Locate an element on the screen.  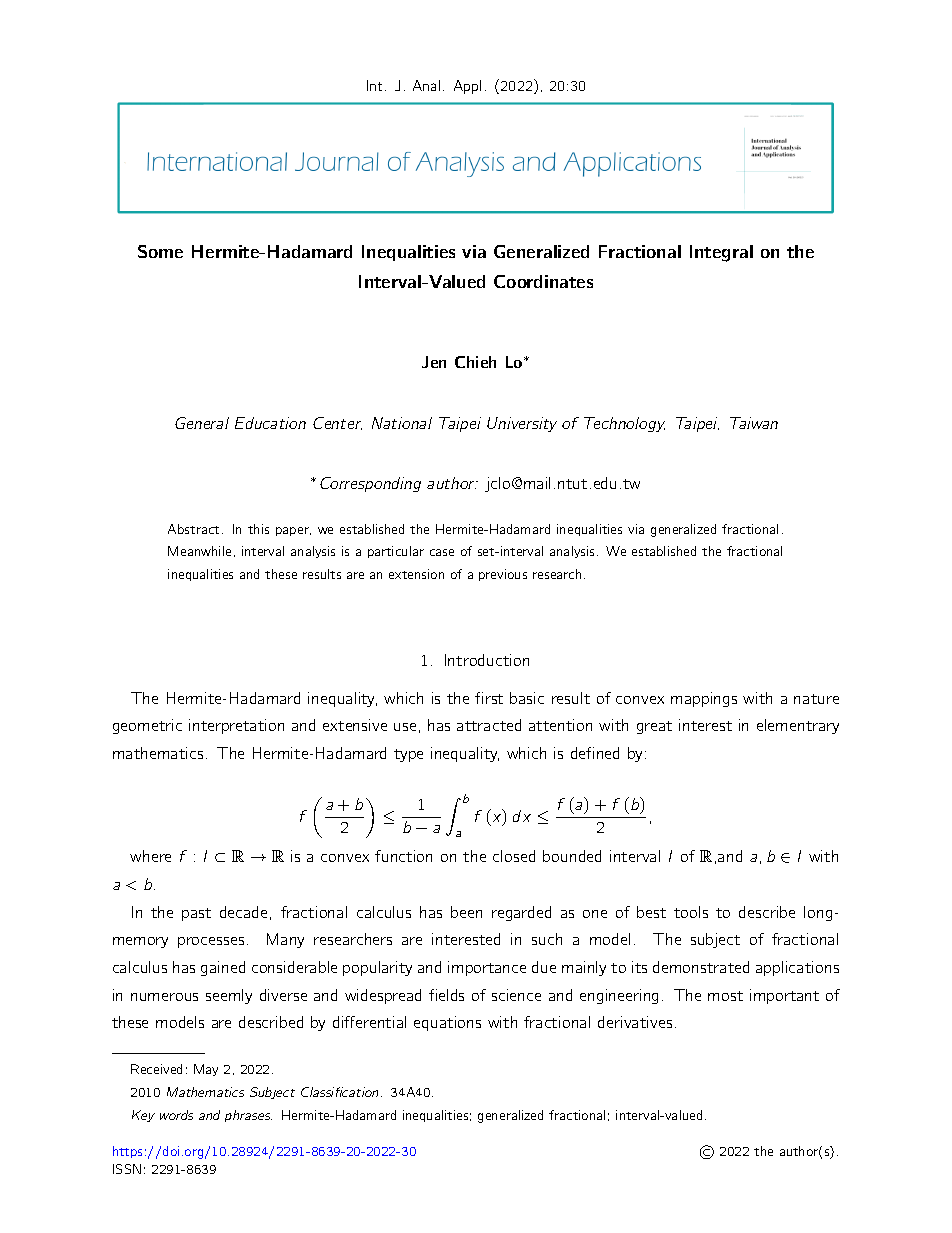
Classification is located at coordinates (339, 1092).
